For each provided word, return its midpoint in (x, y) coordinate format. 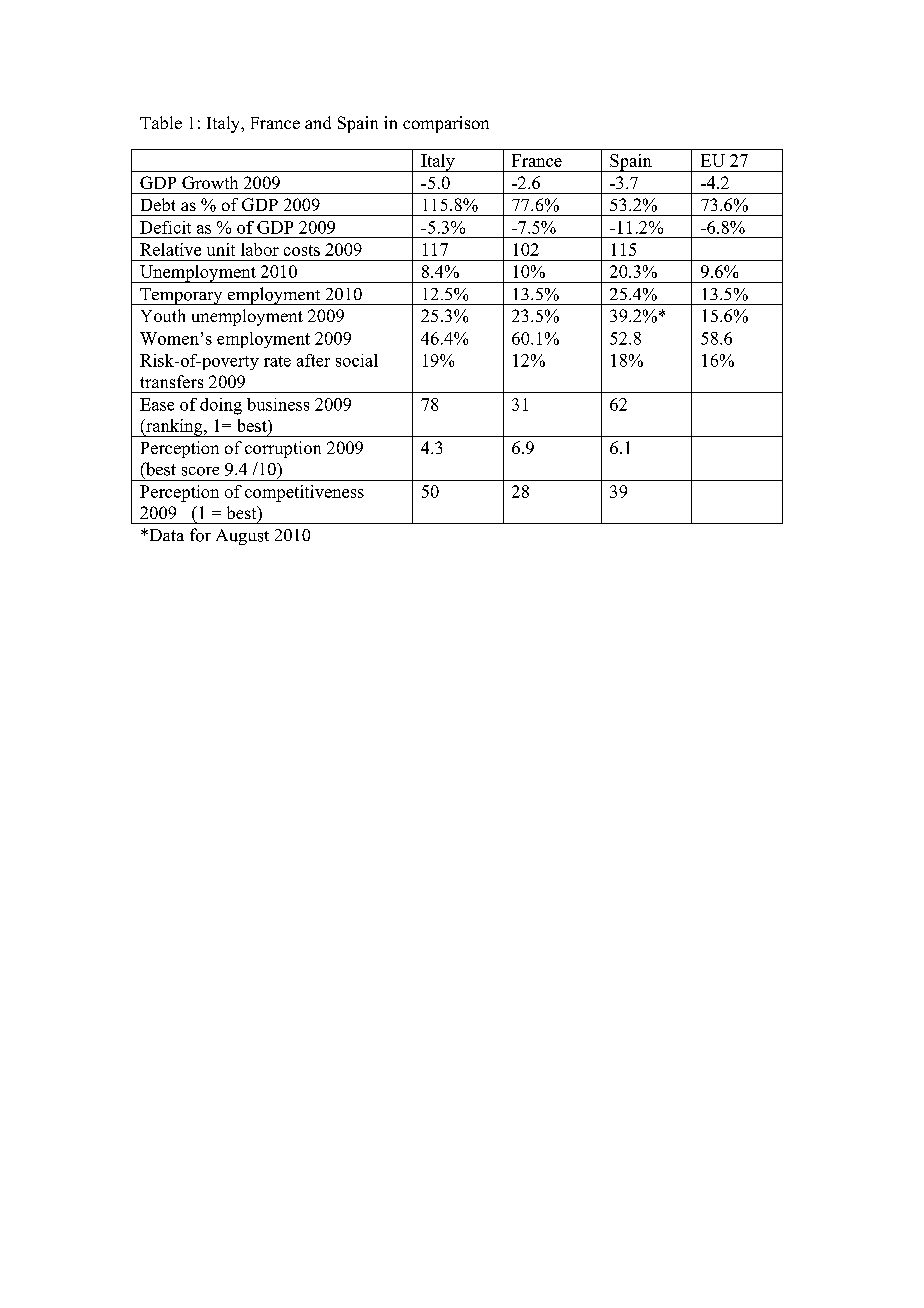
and (318, 122)
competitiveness (304, 493)
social (357, 360)
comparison (446, 124)
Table (161, 122)
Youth (163, 315)
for (200, 535)
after (313, 360)
